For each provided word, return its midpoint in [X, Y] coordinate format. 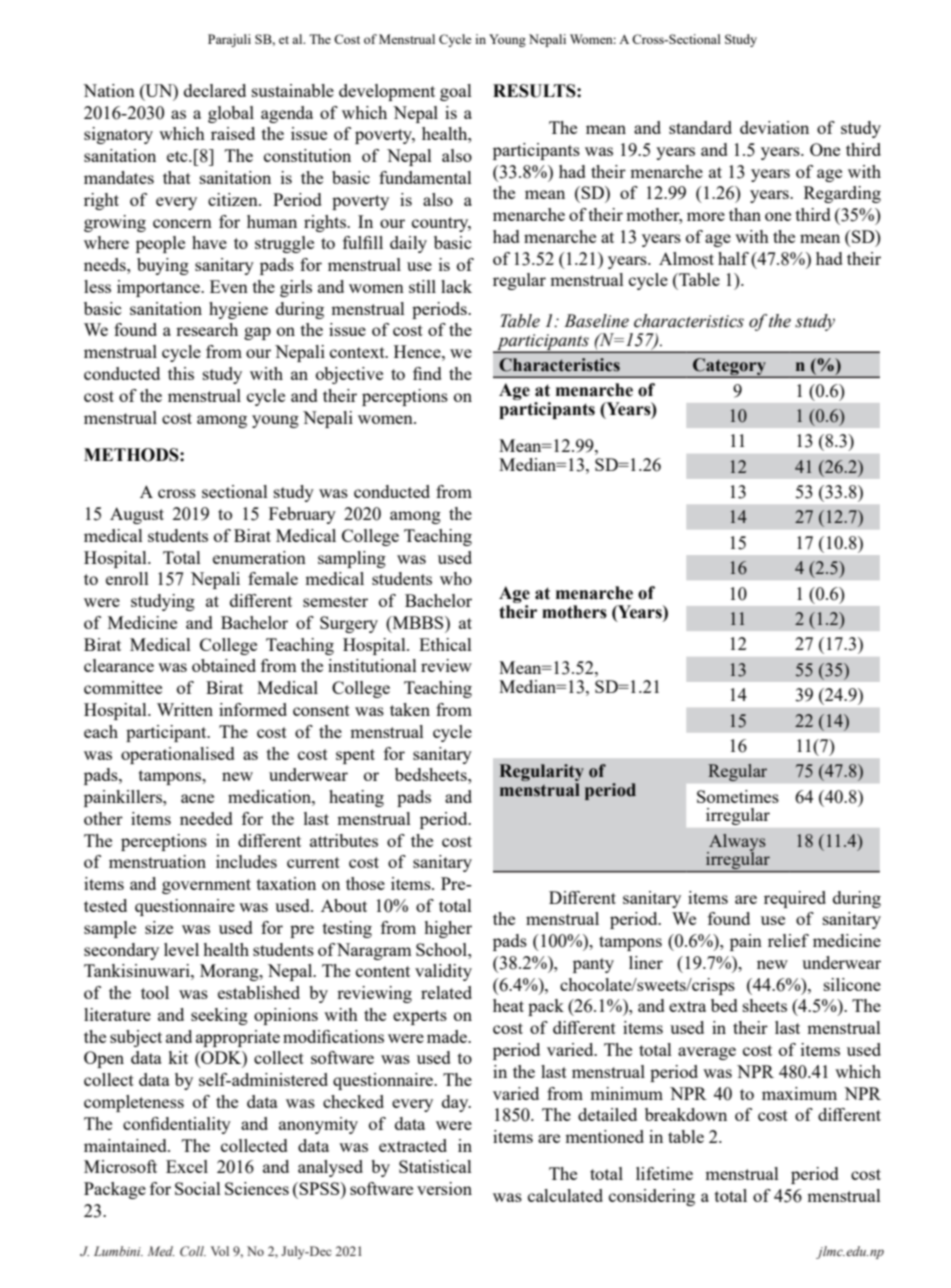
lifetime [664, 1173]
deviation [774, 127]
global [231, 114]
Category [729, 368]
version [444, 1188]
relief [788, 940]
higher [448, 929]
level [181, 949]
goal [456, 92]
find [427, 373]
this [181, 373]
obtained [224, 665]
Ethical [445, 644]
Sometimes [738, 796]
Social [198, 1188]
